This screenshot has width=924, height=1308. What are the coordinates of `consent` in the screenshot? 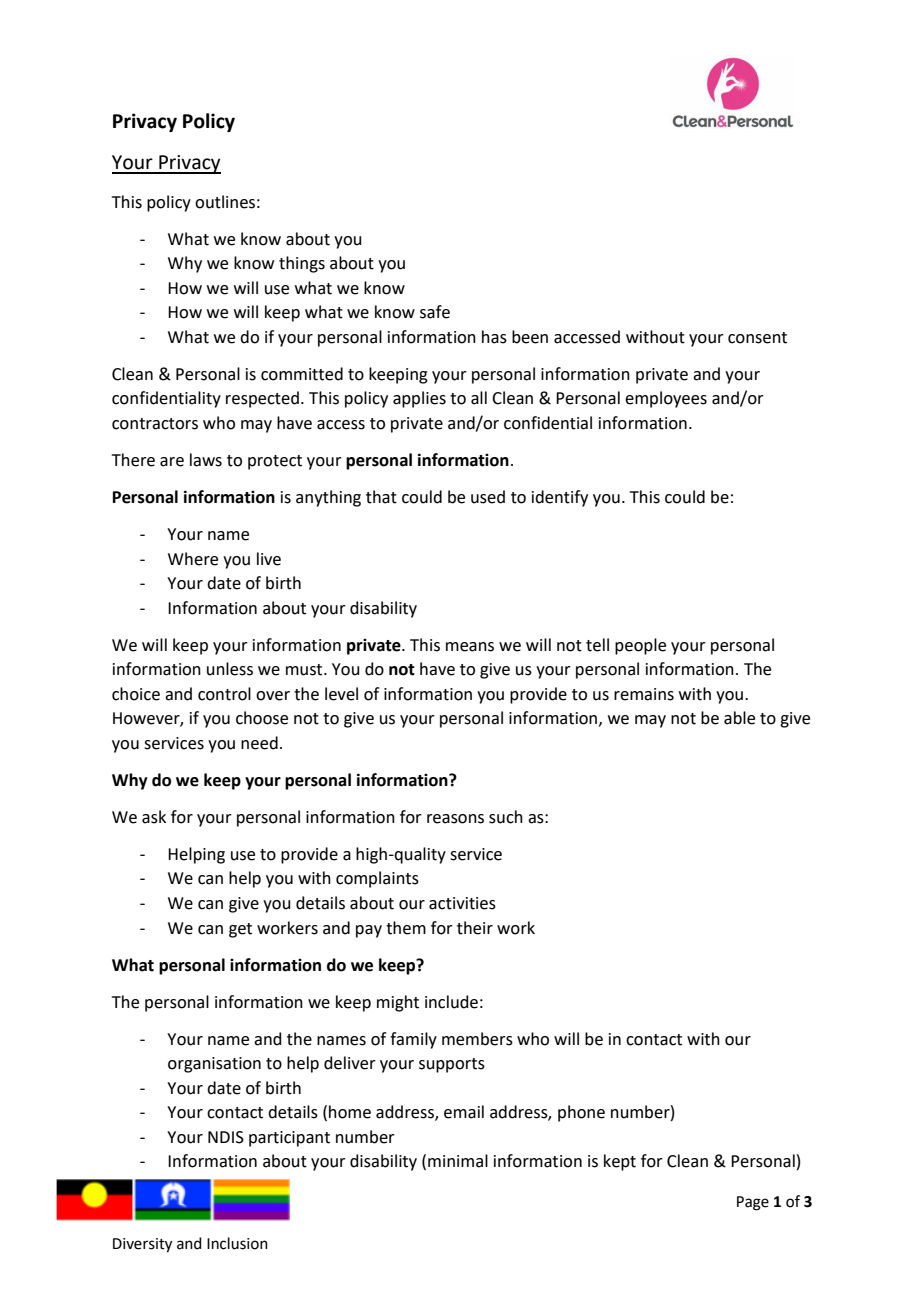 It's located at (757, 338).
